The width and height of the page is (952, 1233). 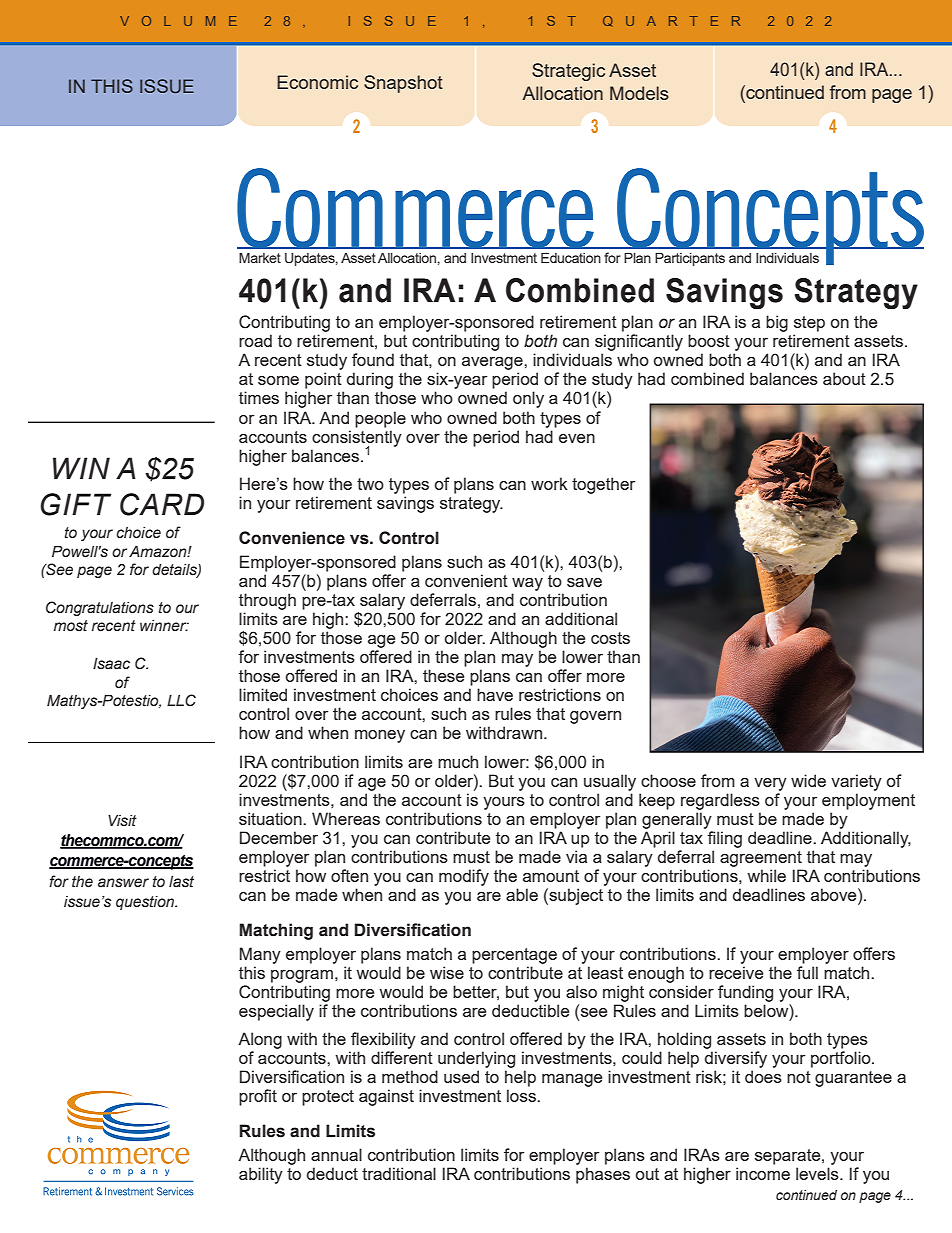 I want to click on work, so click(x=549, y=483).
